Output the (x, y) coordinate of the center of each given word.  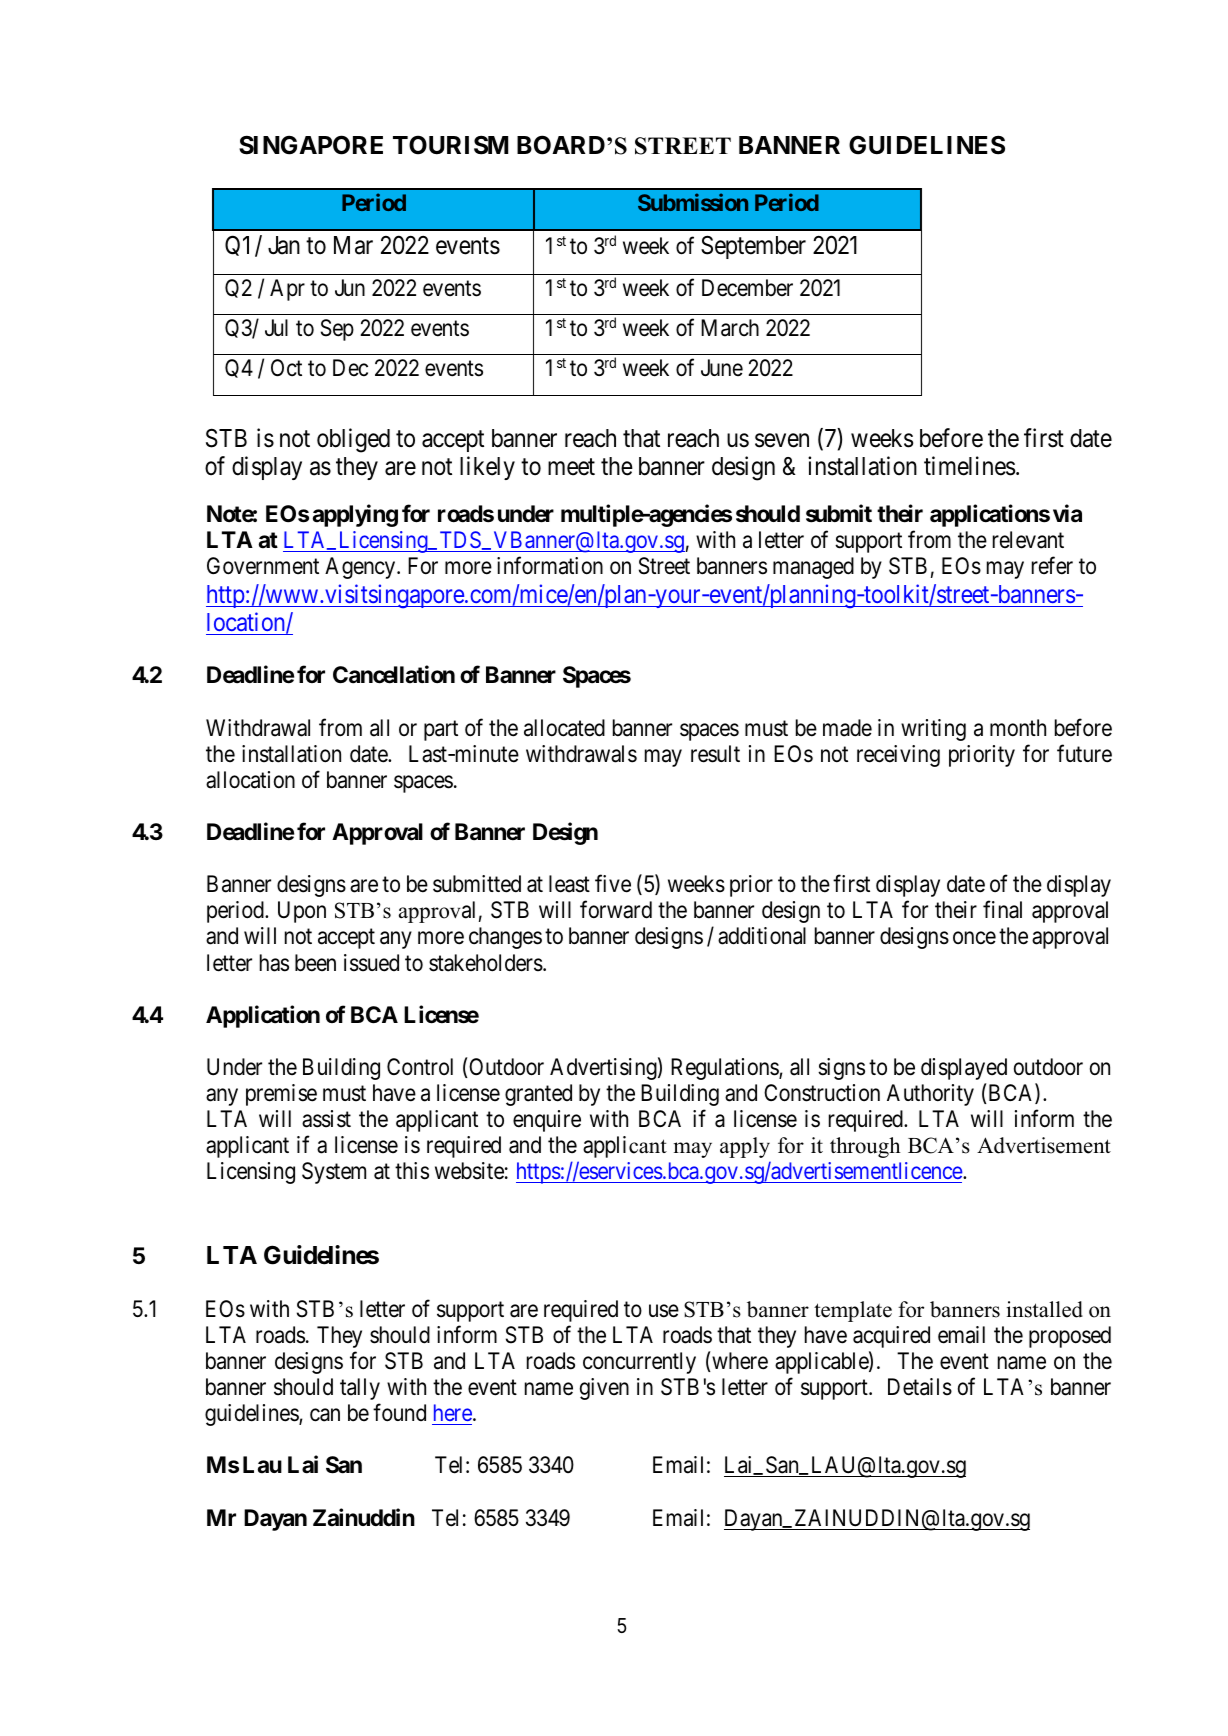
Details (920, 1387)
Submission (693, 202)
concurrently (639, 1363)
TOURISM (450, 145)
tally (360, 1389)
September (753, 247)
